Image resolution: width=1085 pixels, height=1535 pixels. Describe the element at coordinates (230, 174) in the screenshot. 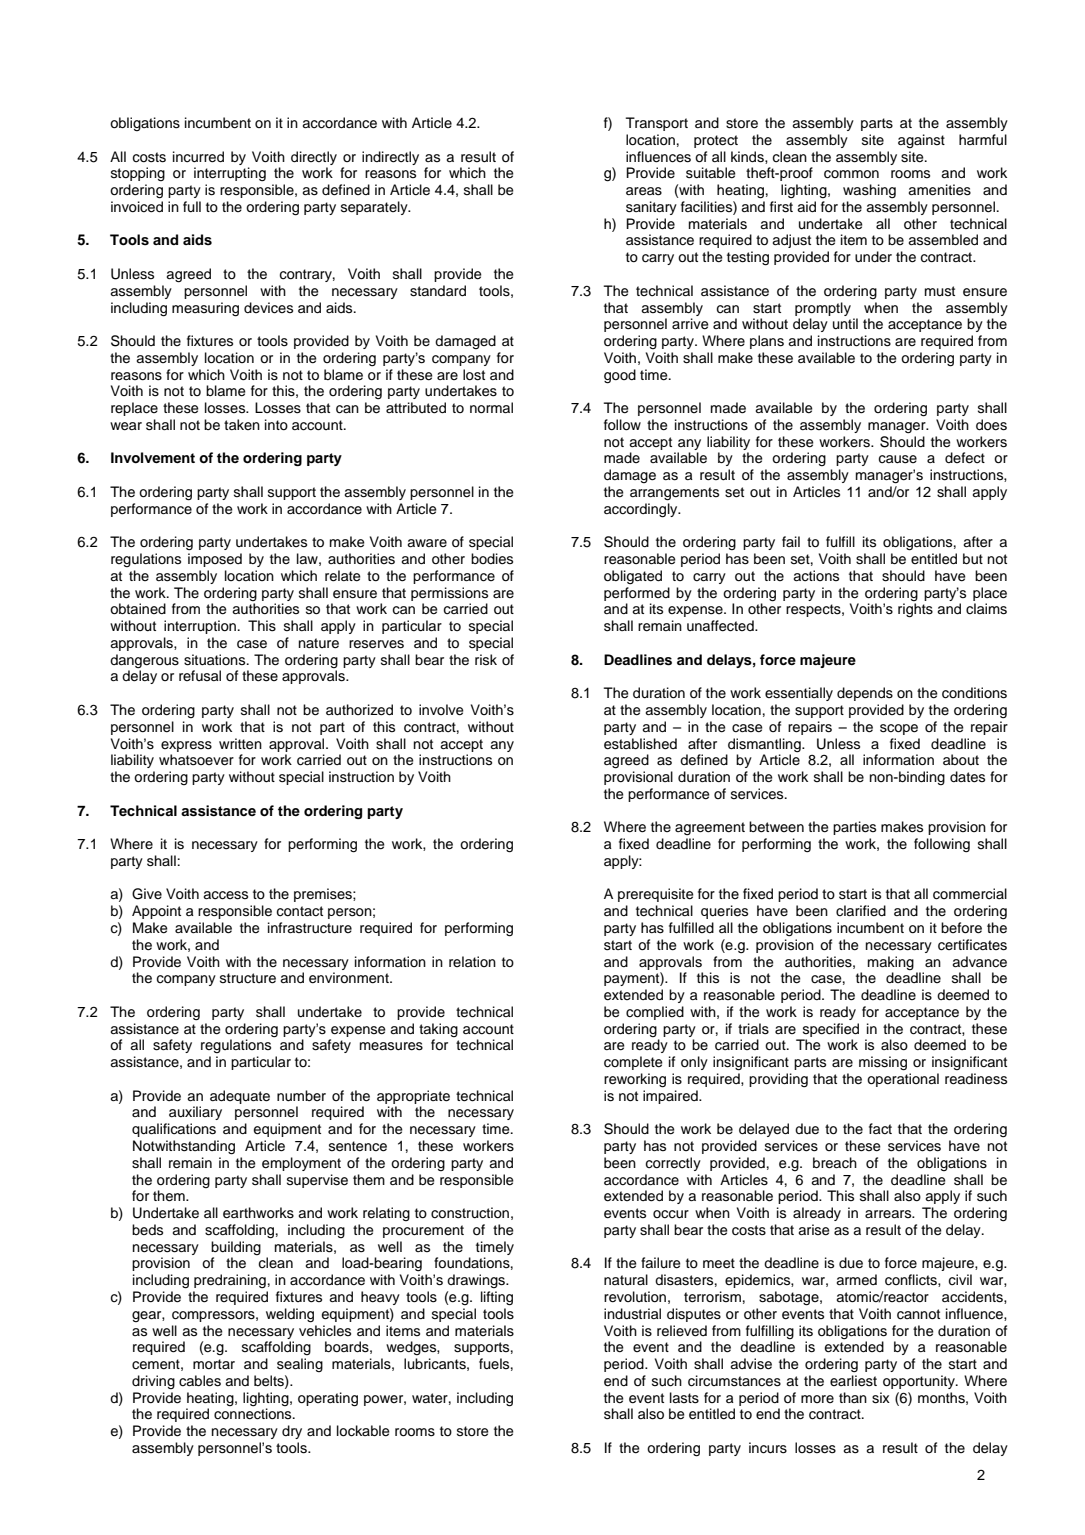

I see `interrupting` at that location.
